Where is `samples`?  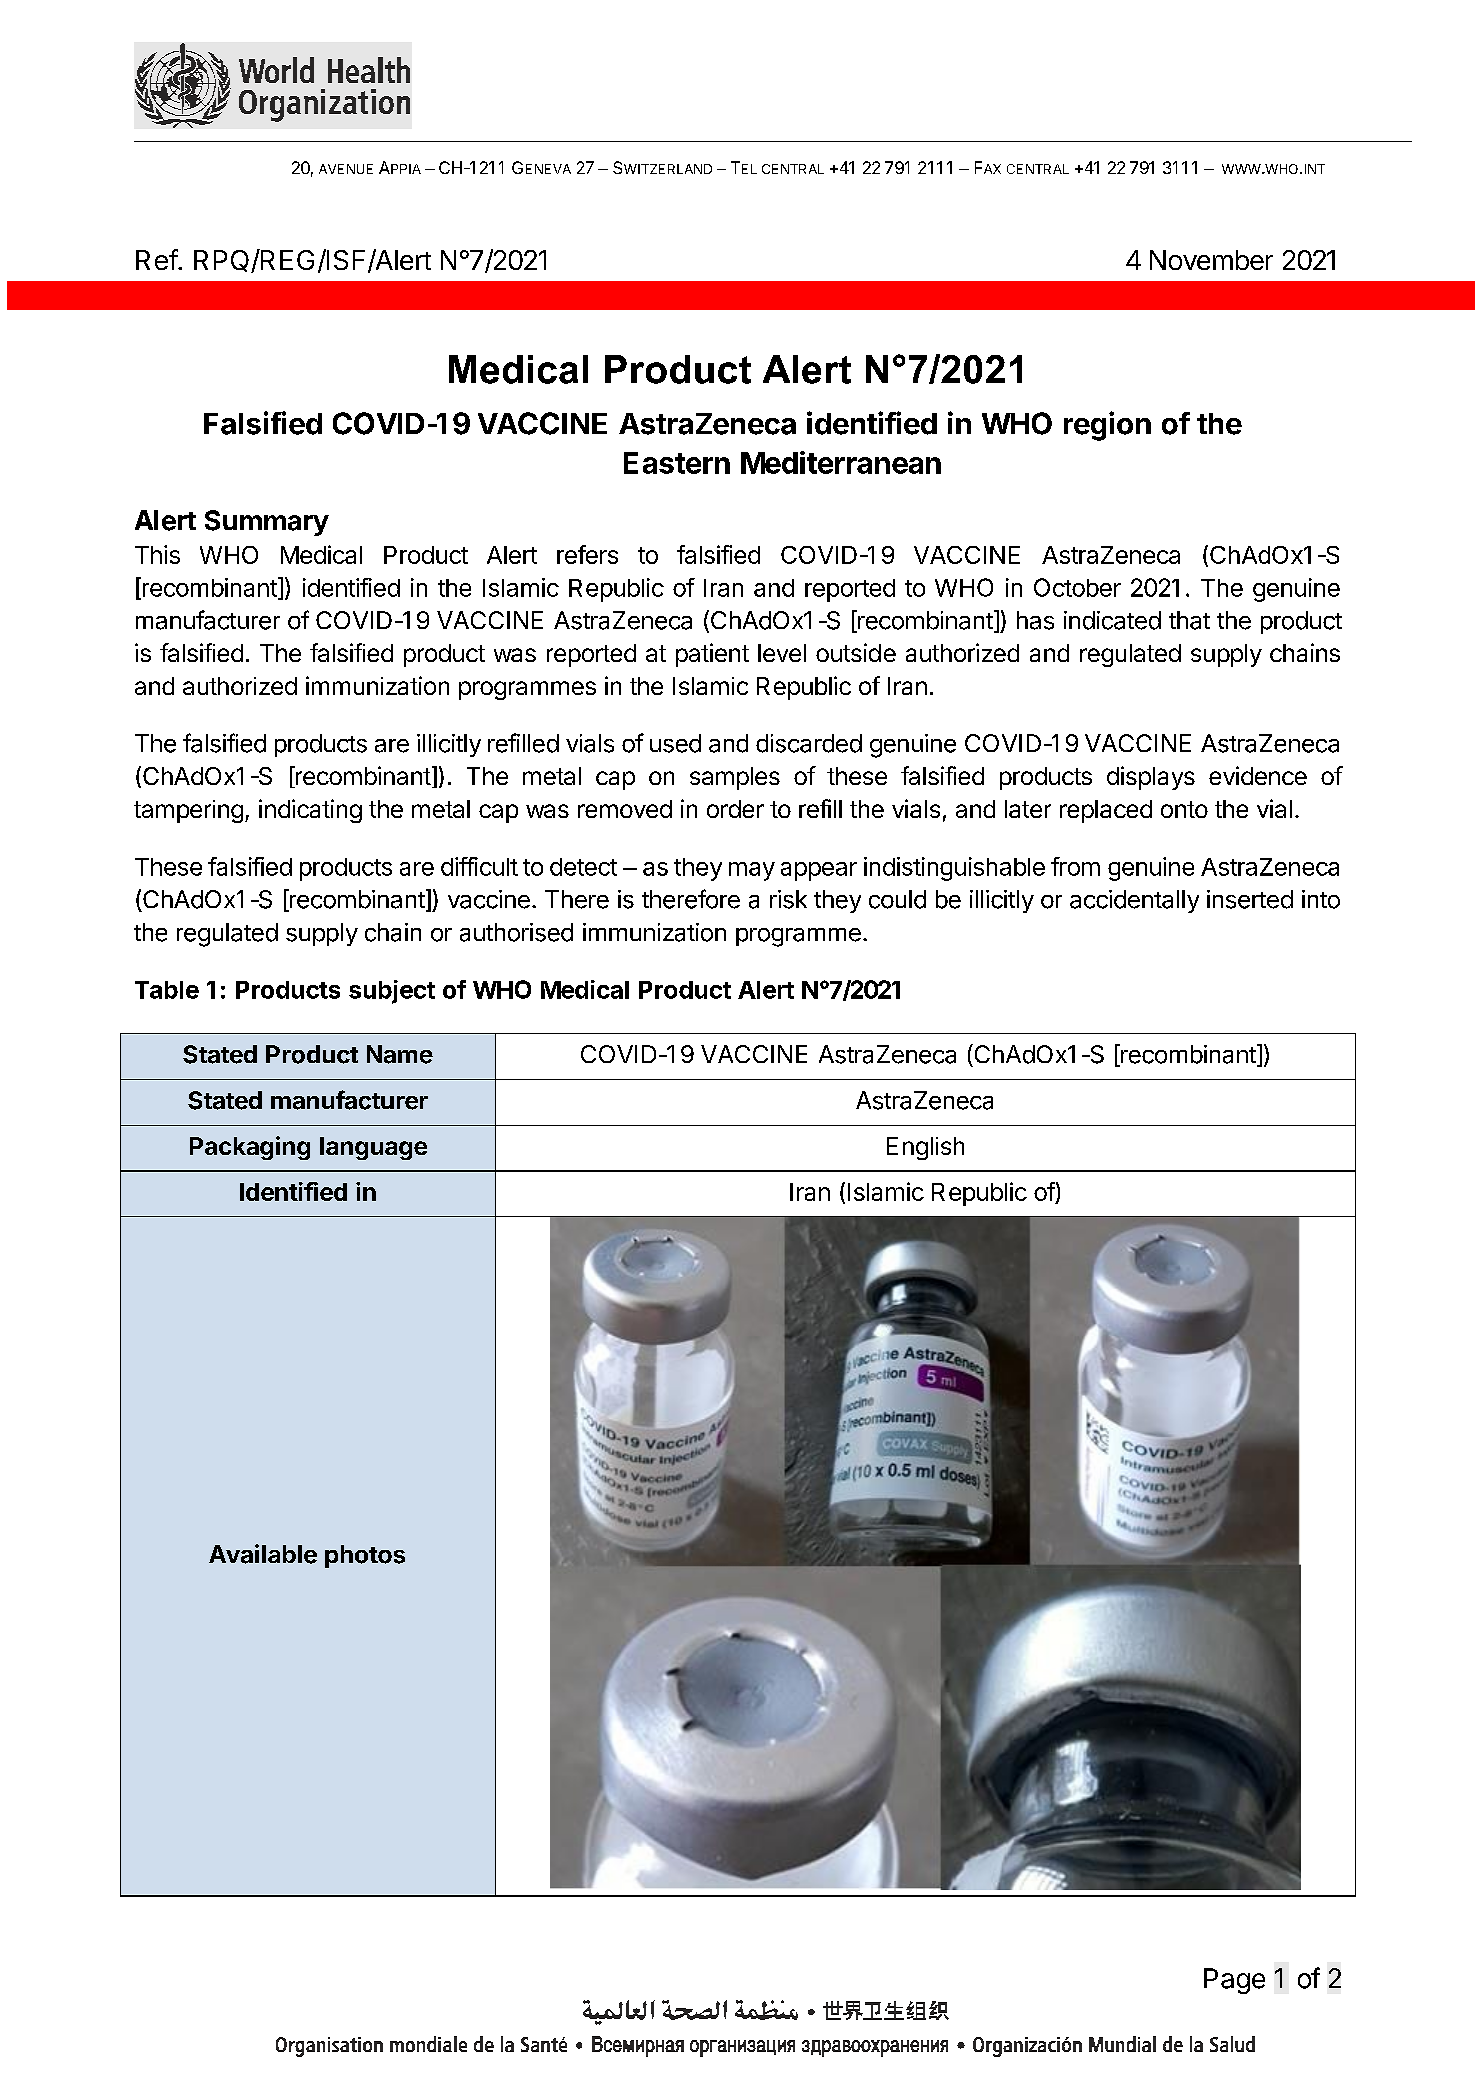 samples is located at coordinates (735, 778).
